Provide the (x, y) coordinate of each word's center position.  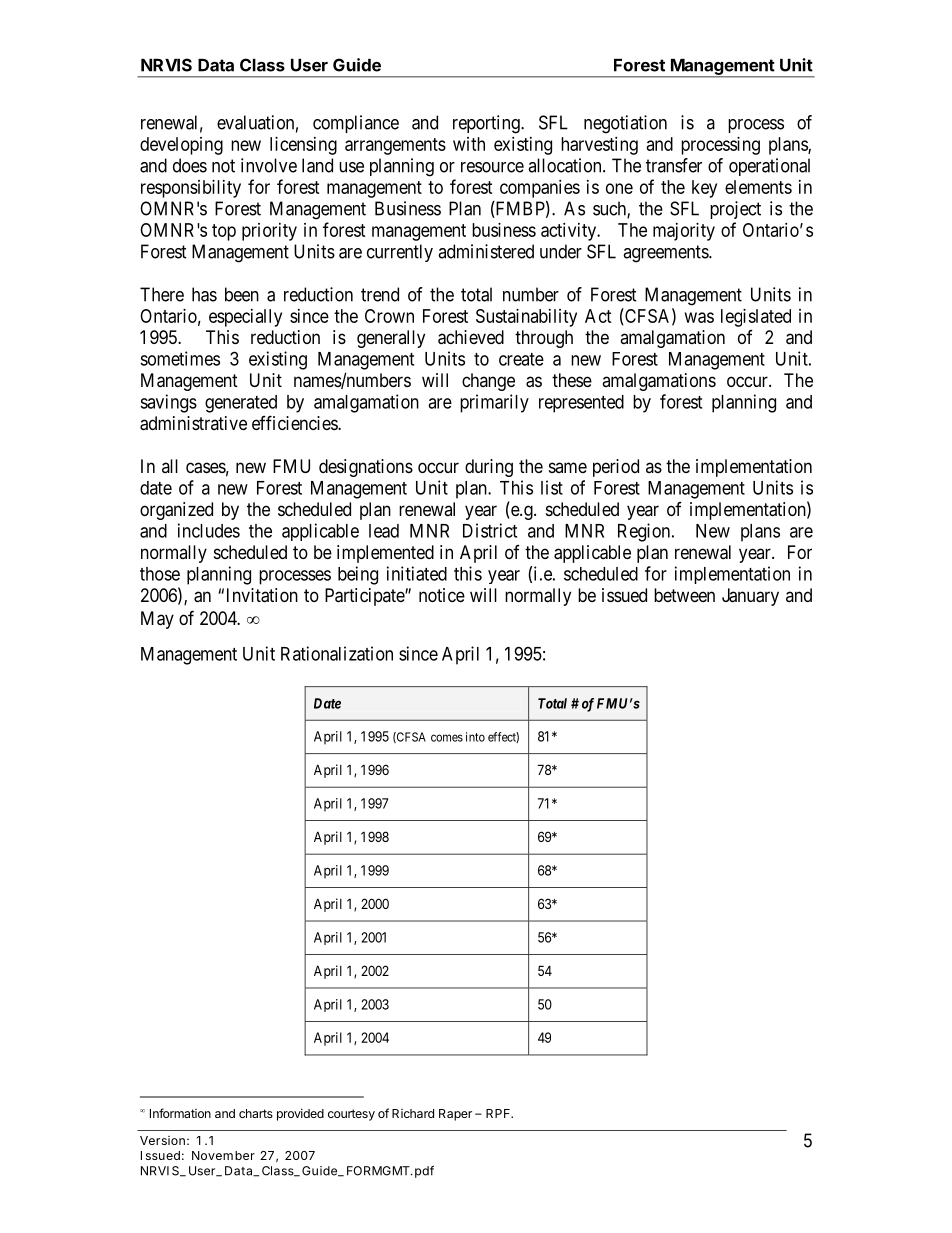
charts (256, 1113)
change (488, 382)
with (469, 144)
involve (269, 165)
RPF (499, 1113)
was (699, 317)
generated (241, 404)
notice (442, 595)
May (157, 620)
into (475, 737)
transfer (674, 165)
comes (447, 738)
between (684, 595)
